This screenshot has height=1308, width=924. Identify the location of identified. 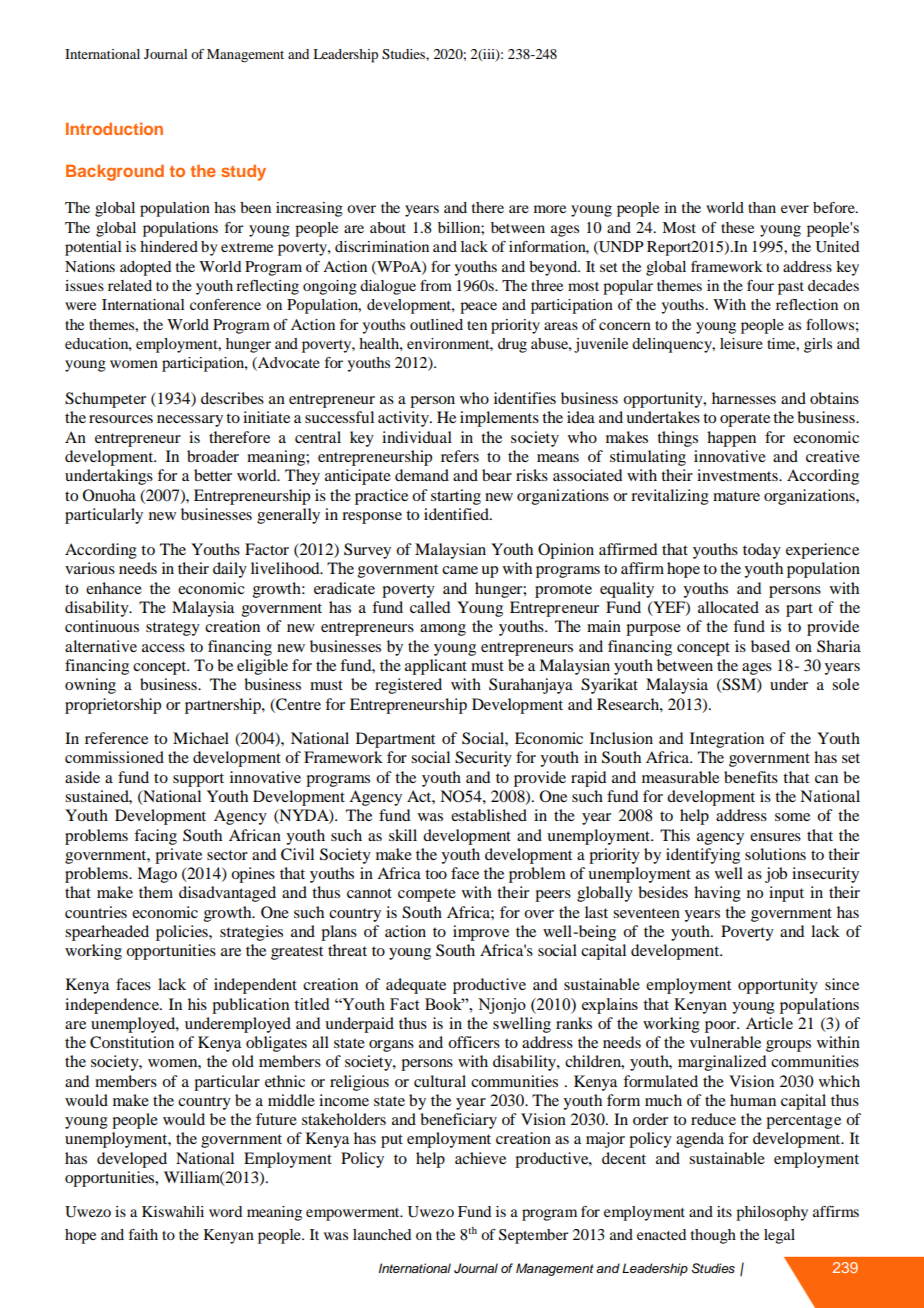
(457, 514).
